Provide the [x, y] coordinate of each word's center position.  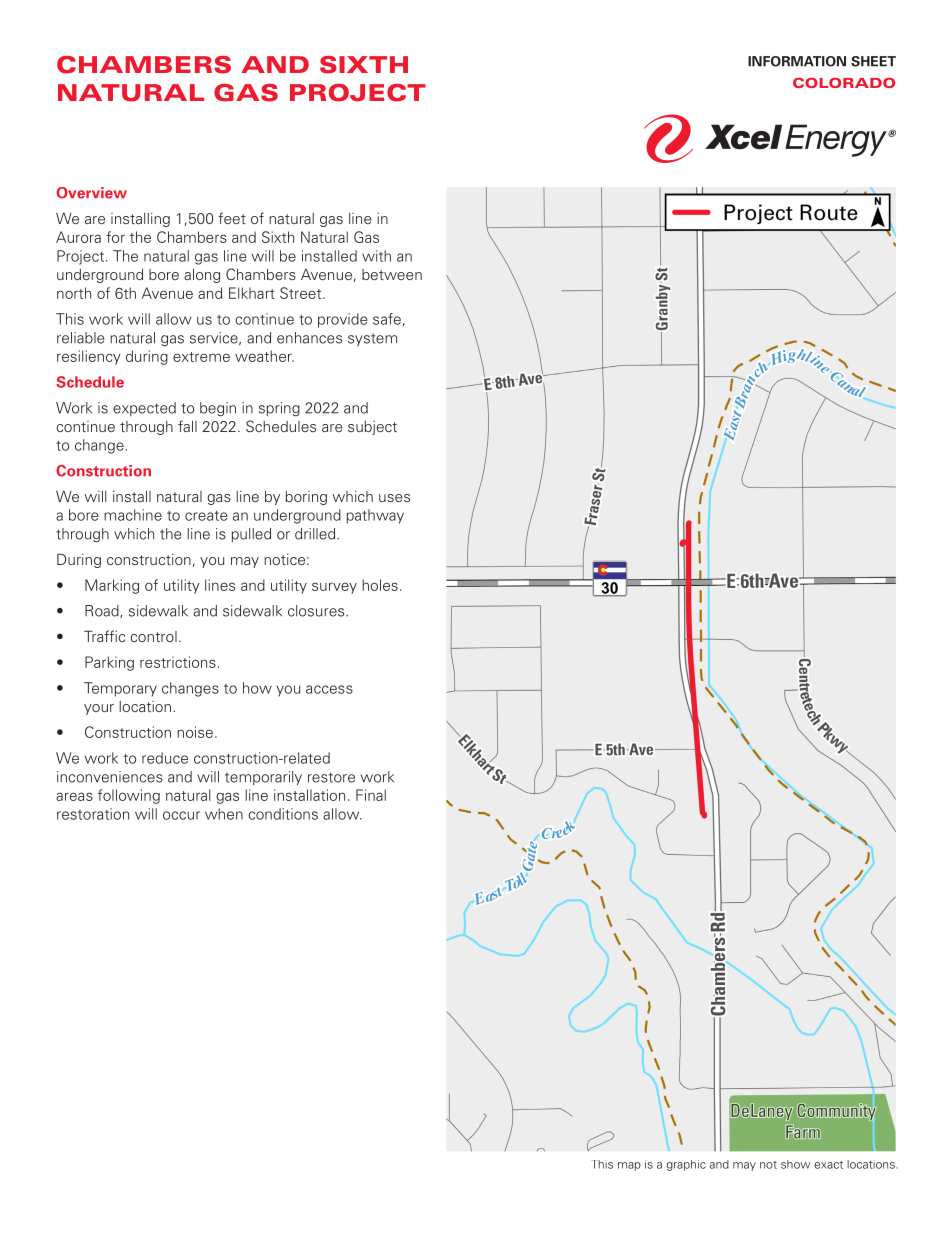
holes [380, 585]
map [629, 1166]
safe [387, 319]
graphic [686, 1165]
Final [371, 795]
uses [394, 498]
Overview [92, 193]
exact [828, 1165]
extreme [201, 357]
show [795, 1164]
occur [181, 815]
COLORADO [844, 82]
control [153, 636]
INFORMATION [797, 61]
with [376, 256]
